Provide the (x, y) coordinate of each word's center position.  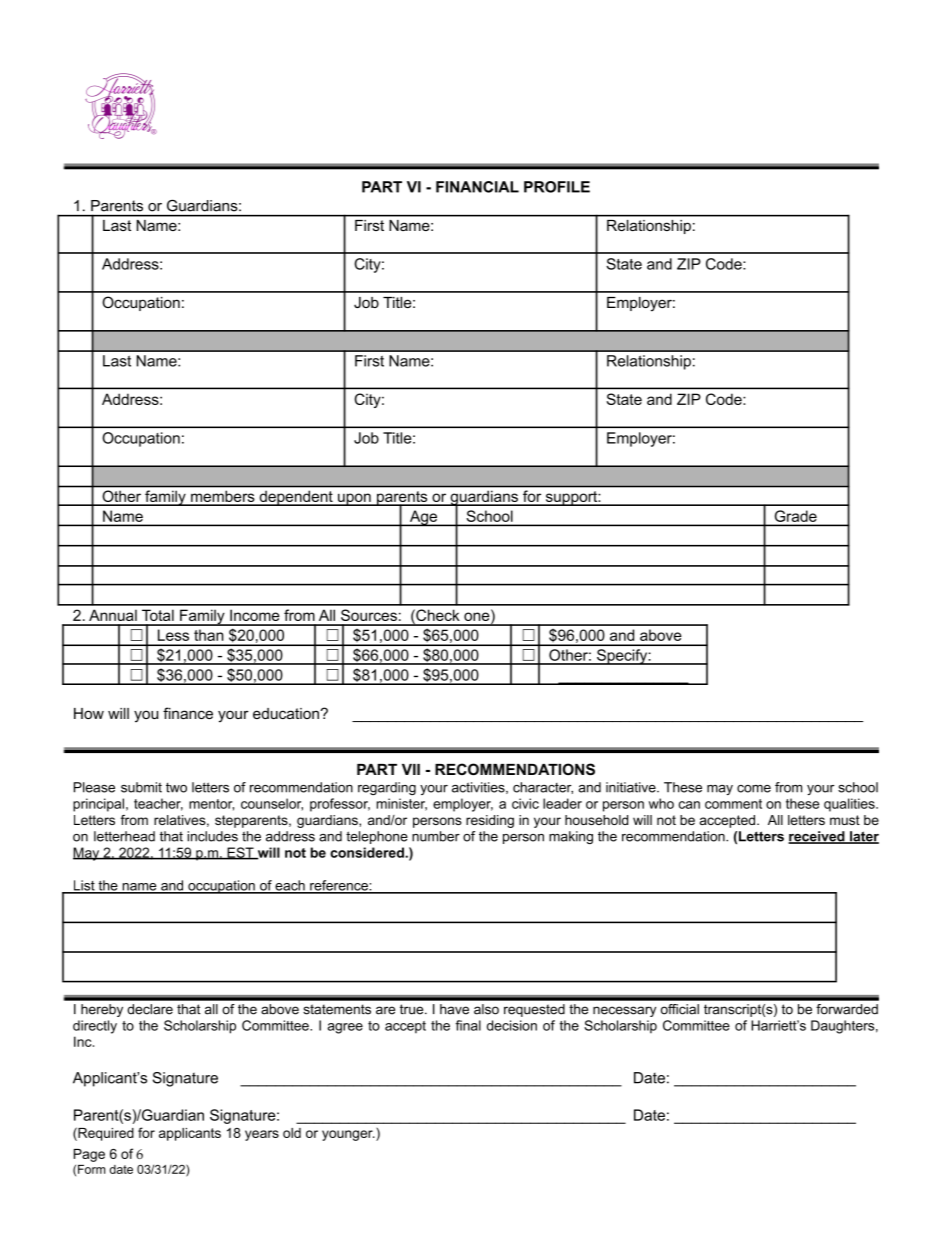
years (262, 1135)
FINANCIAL (477, 187)
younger (348, 1135)
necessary (624, 1011)
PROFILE (557, 187)
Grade (796, 516)
